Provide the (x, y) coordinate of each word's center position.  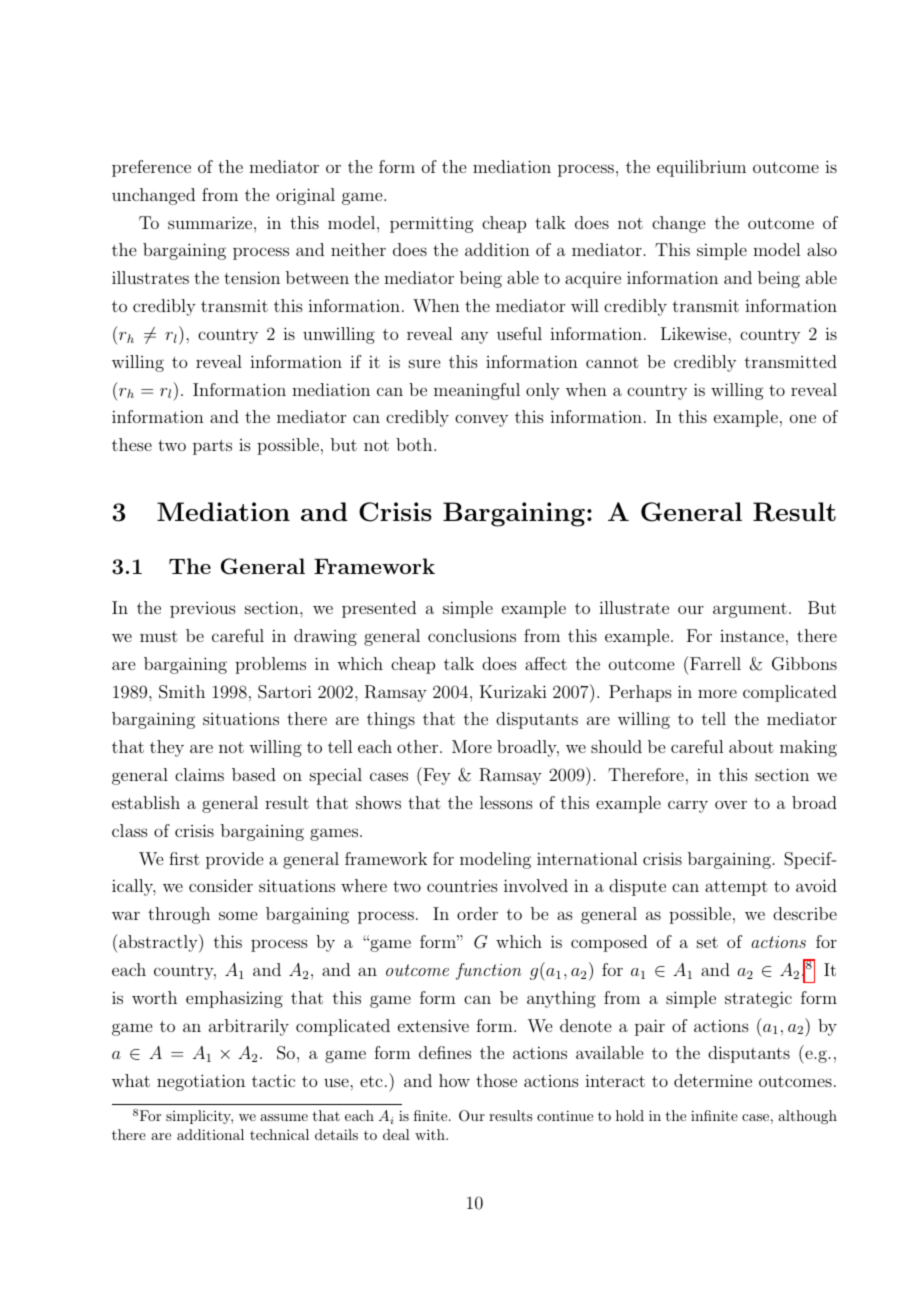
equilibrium (701, 168)
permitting (432, 224)
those (496, 1080)
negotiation (201, 1082)
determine (713, 1080)
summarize (211, 222)
